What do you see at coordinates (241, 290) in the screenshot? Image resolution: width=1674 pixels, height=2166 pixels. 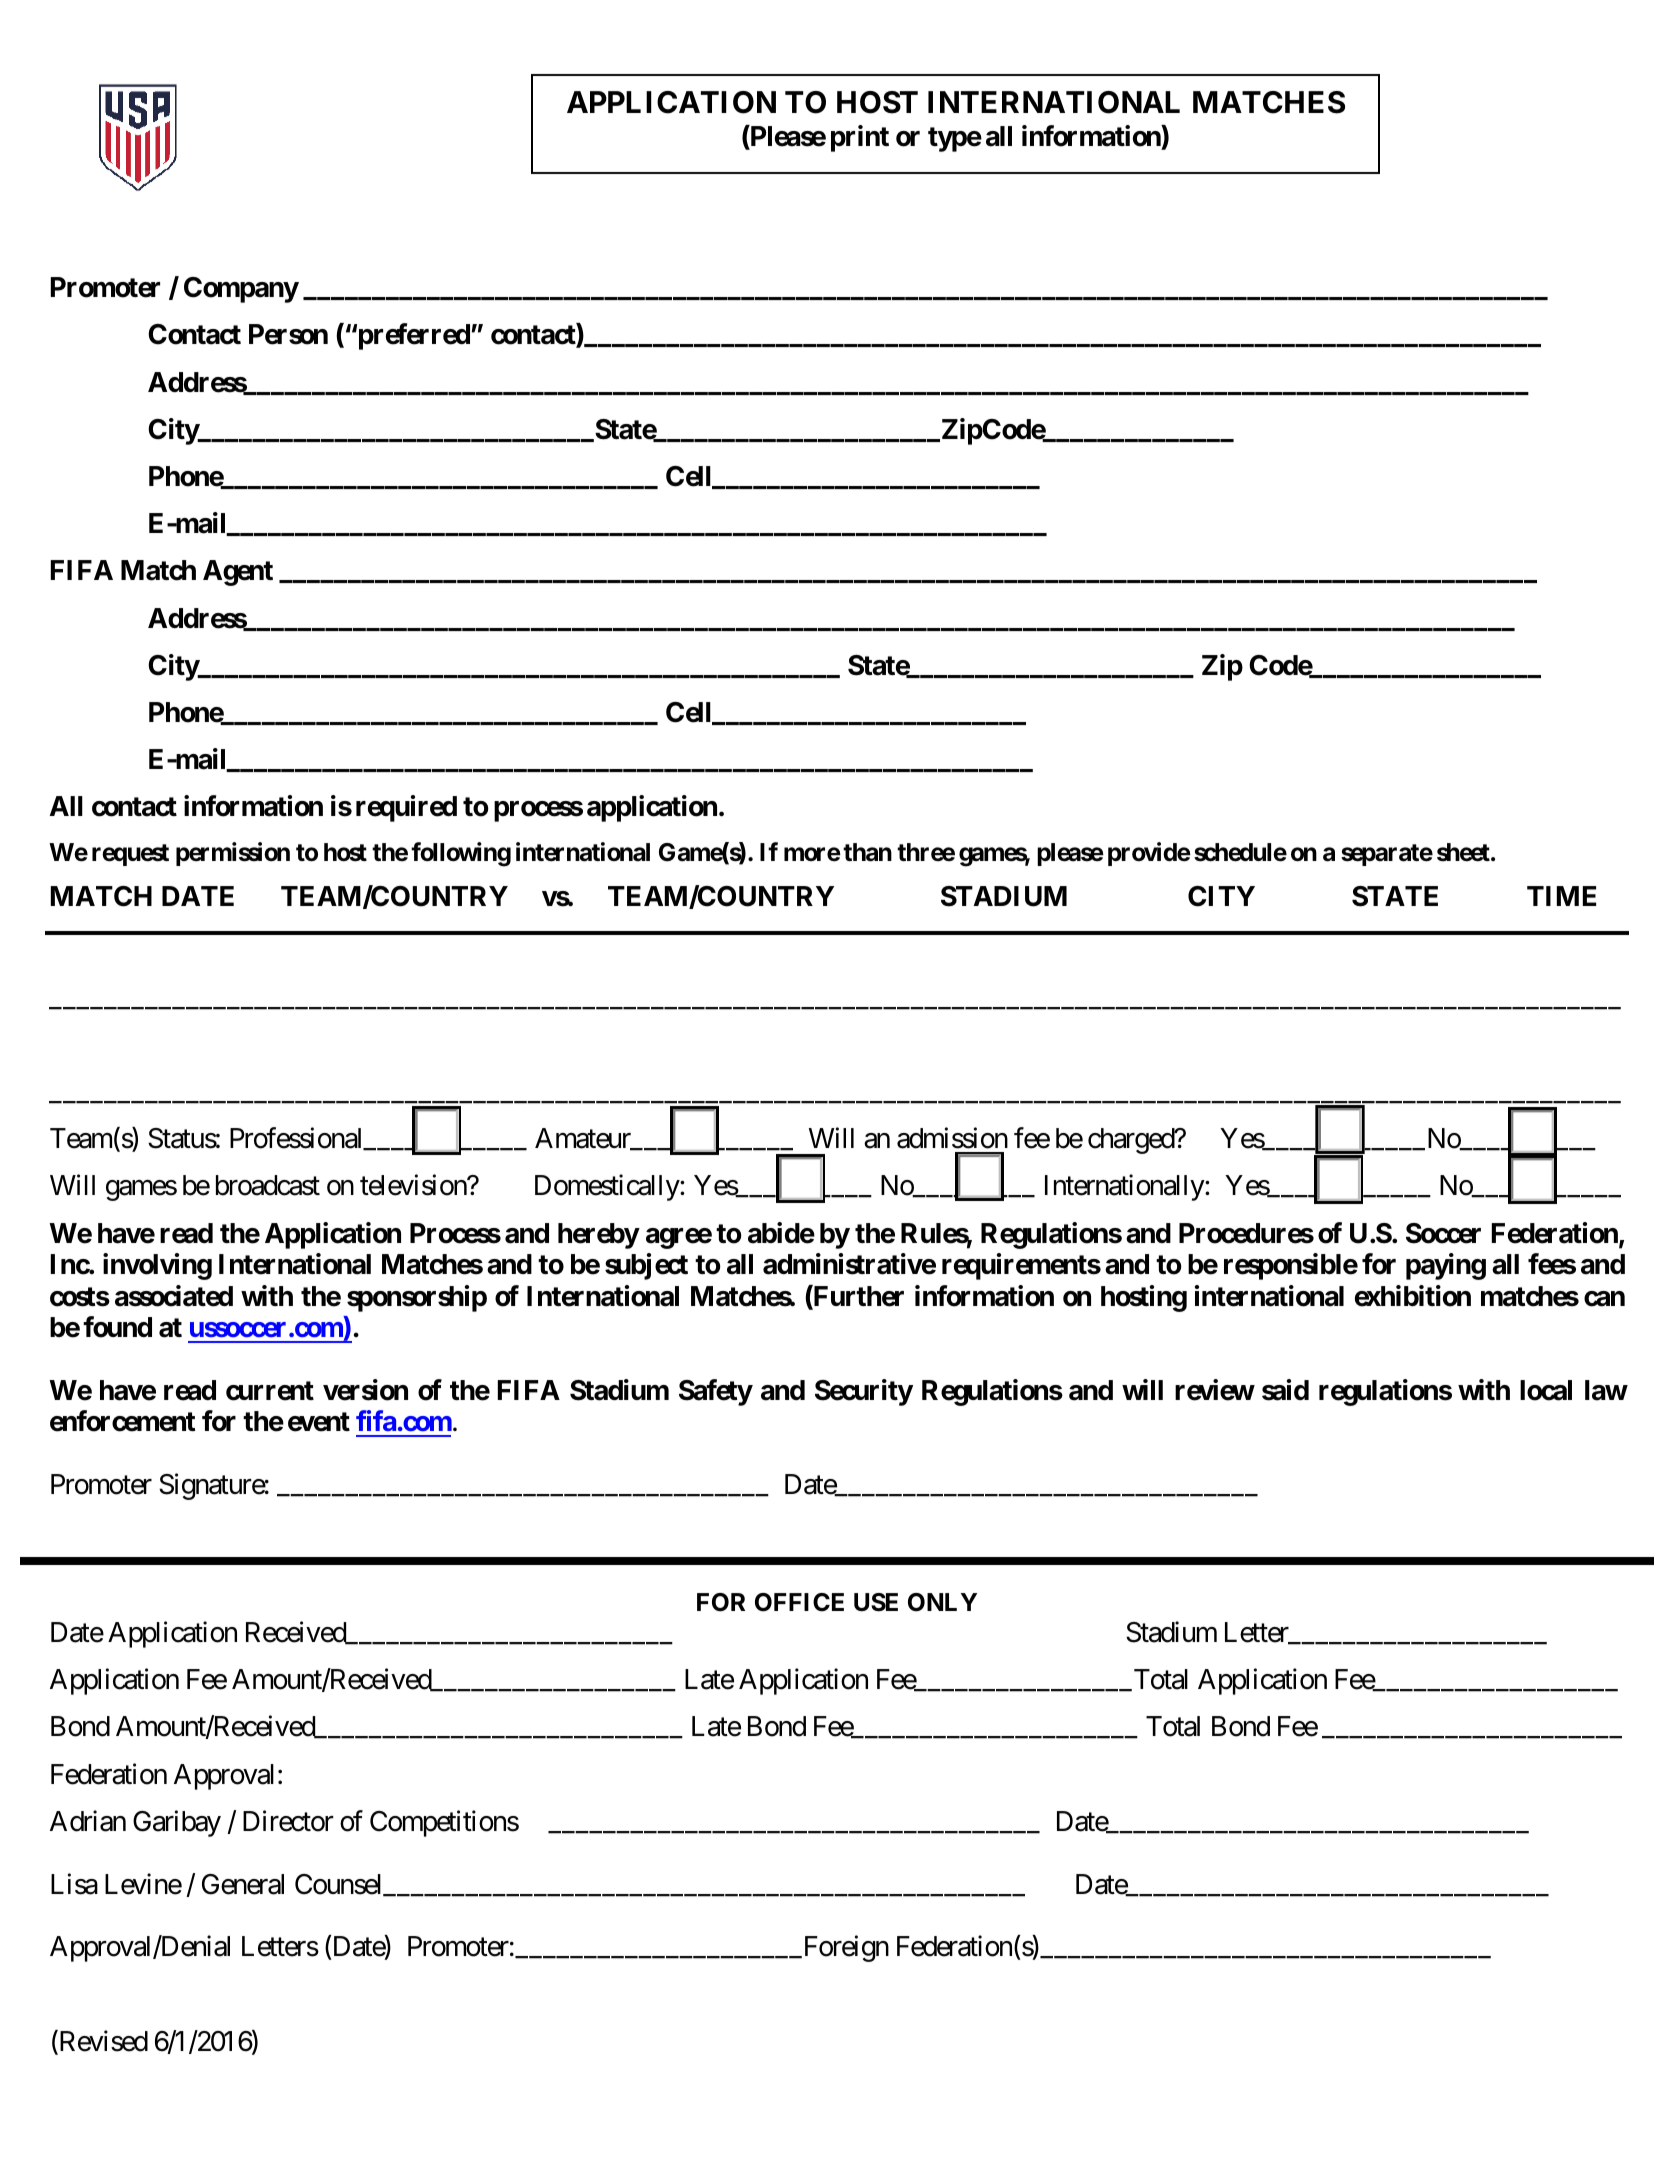 I see `Company` at bounding box center [241, 290].
